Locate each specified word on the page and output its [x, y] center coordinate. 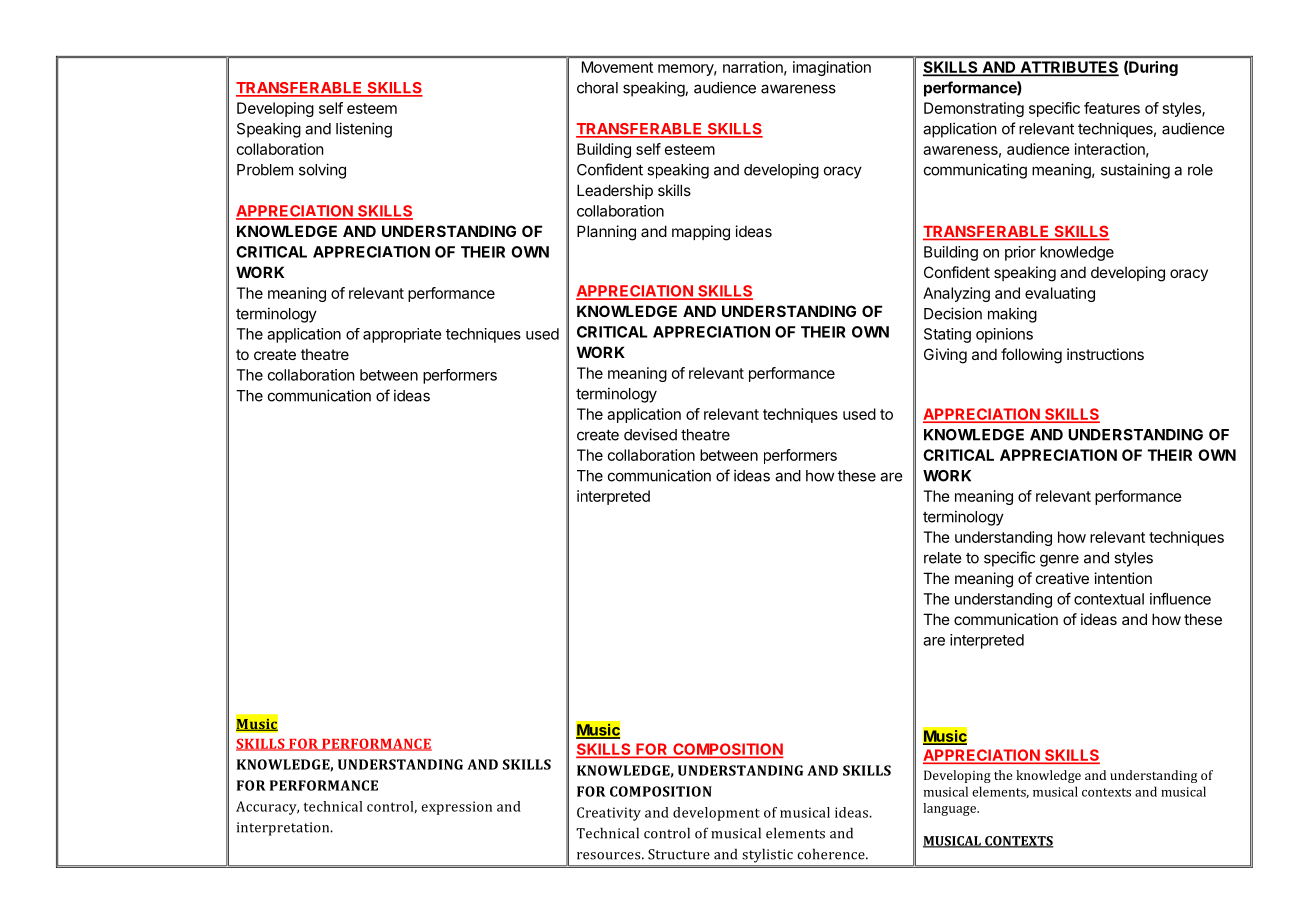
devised [650, 434]
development [716, 814]
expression [457, 808]
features [1112, 108]
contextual [1109, 599]
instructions [1105, 354]
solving [322, 171]
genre [1059, 560]
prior [1020, 253]
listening [364, 130]
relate [943, 558]
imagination [832, 68]
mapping [701, 233]
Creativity [609, 814]
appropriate [402, 335]
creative [1062, 578]
